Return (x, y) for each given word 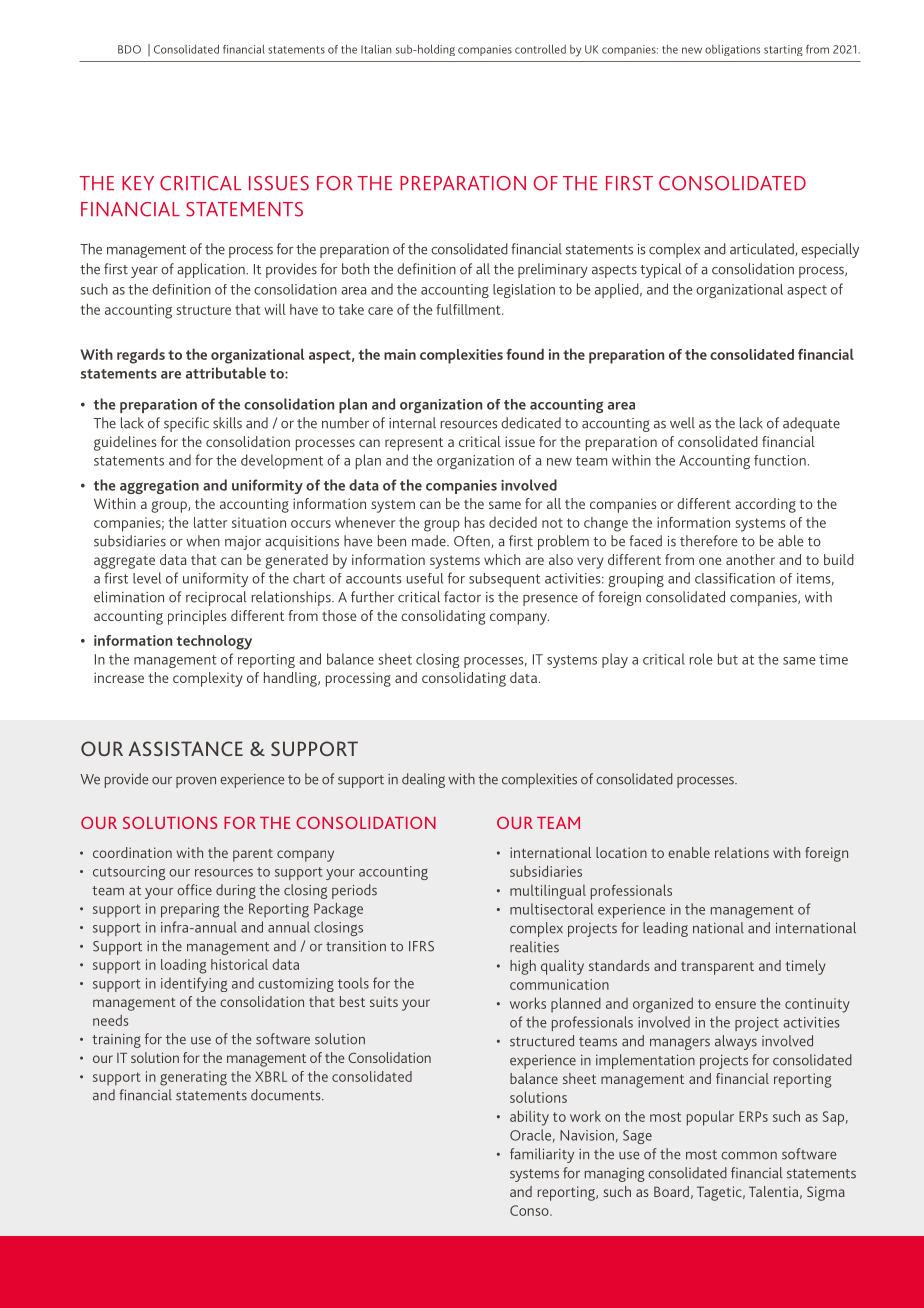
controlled (540, 49)
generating (193, 1078)
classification (735, 578)
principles (197, 617)
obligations (732, 50)
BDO (129, 49)
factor (462, 597)
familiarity (542, 1155)
